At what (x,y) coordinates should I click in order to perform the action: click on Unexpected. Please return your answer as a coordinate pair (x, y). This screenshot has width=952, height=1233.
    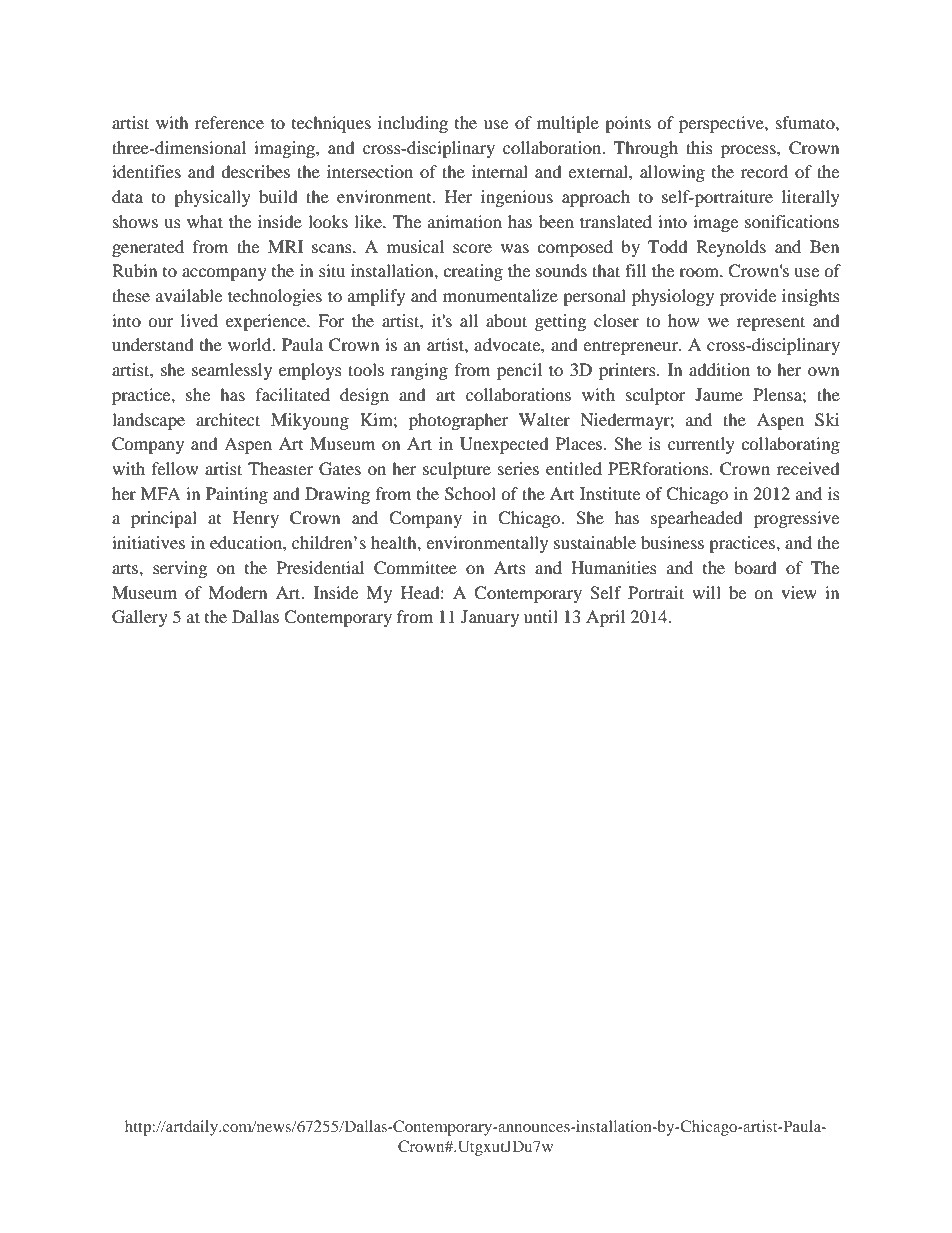
    Looking at the image, I should click on (504, 445).
